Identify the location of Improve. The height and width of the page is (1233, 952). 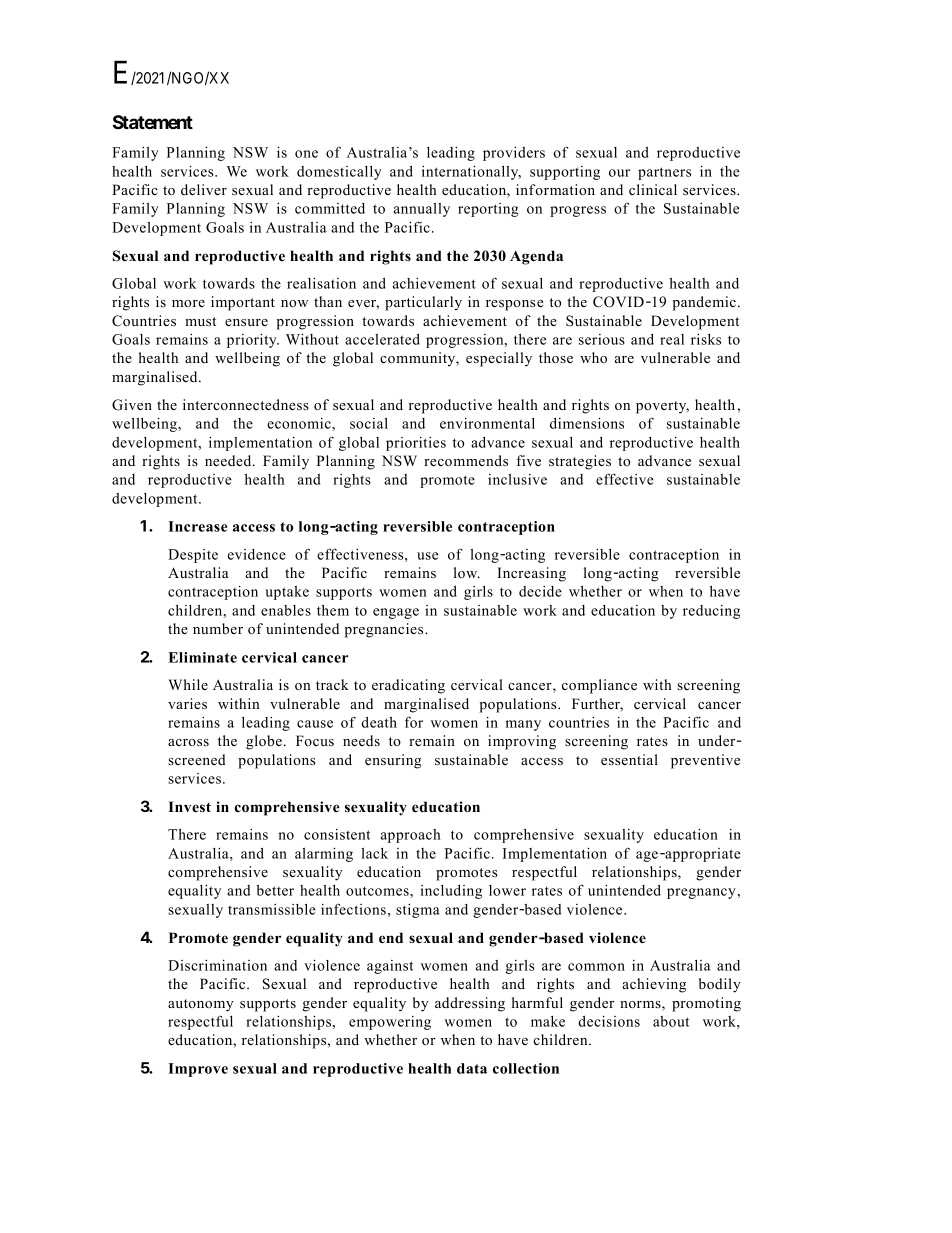
(198, 1070).
